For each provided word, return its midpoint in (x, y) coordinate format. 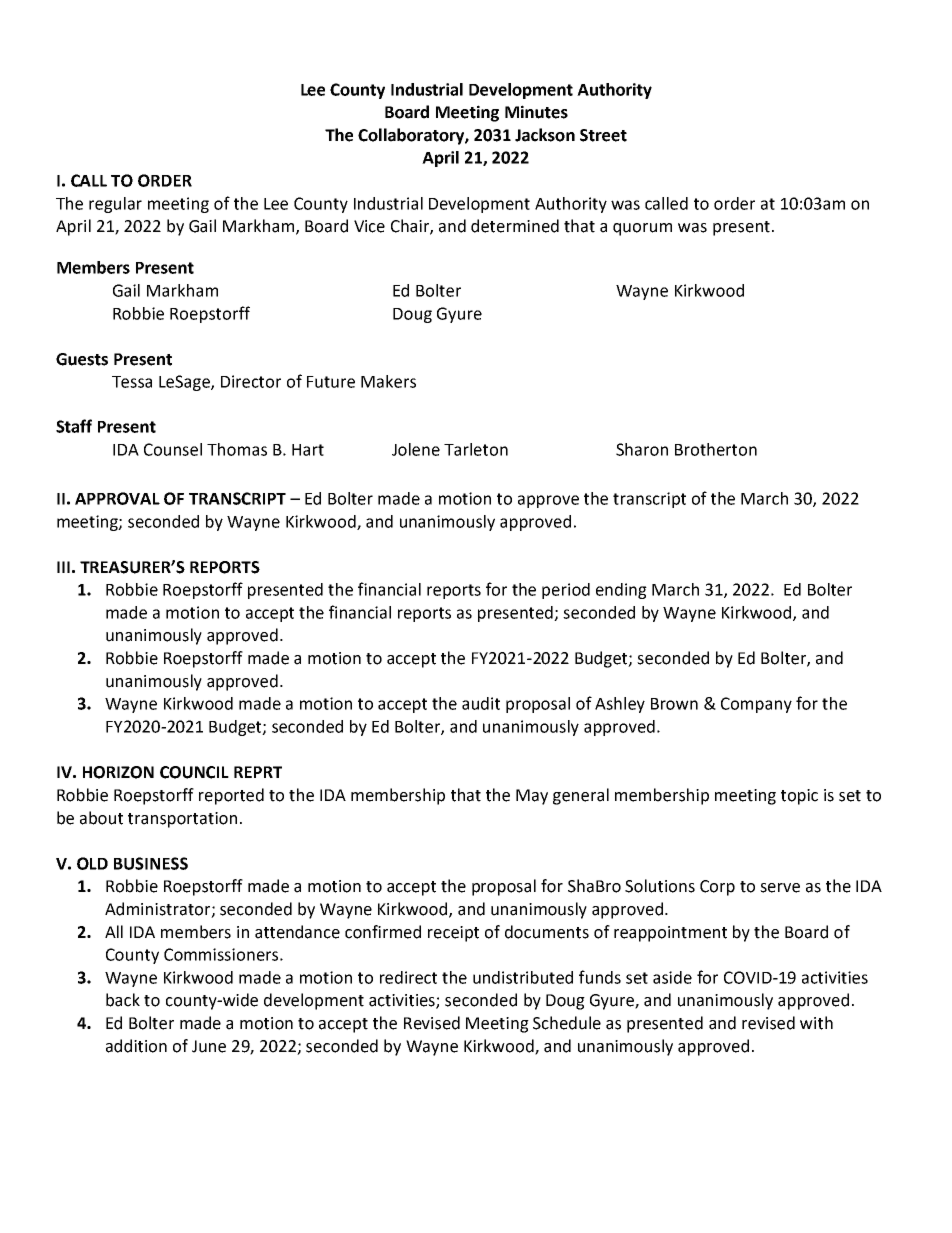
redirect (408, 977)
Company (756, 705)
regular (115, 205)
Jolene (416, 449)
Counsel (173, 449)
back (123, 1000)
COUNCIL (194, 772)
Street (603, 135)
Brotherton (716, 449)
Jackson (545, 135)
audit (481, 703)
